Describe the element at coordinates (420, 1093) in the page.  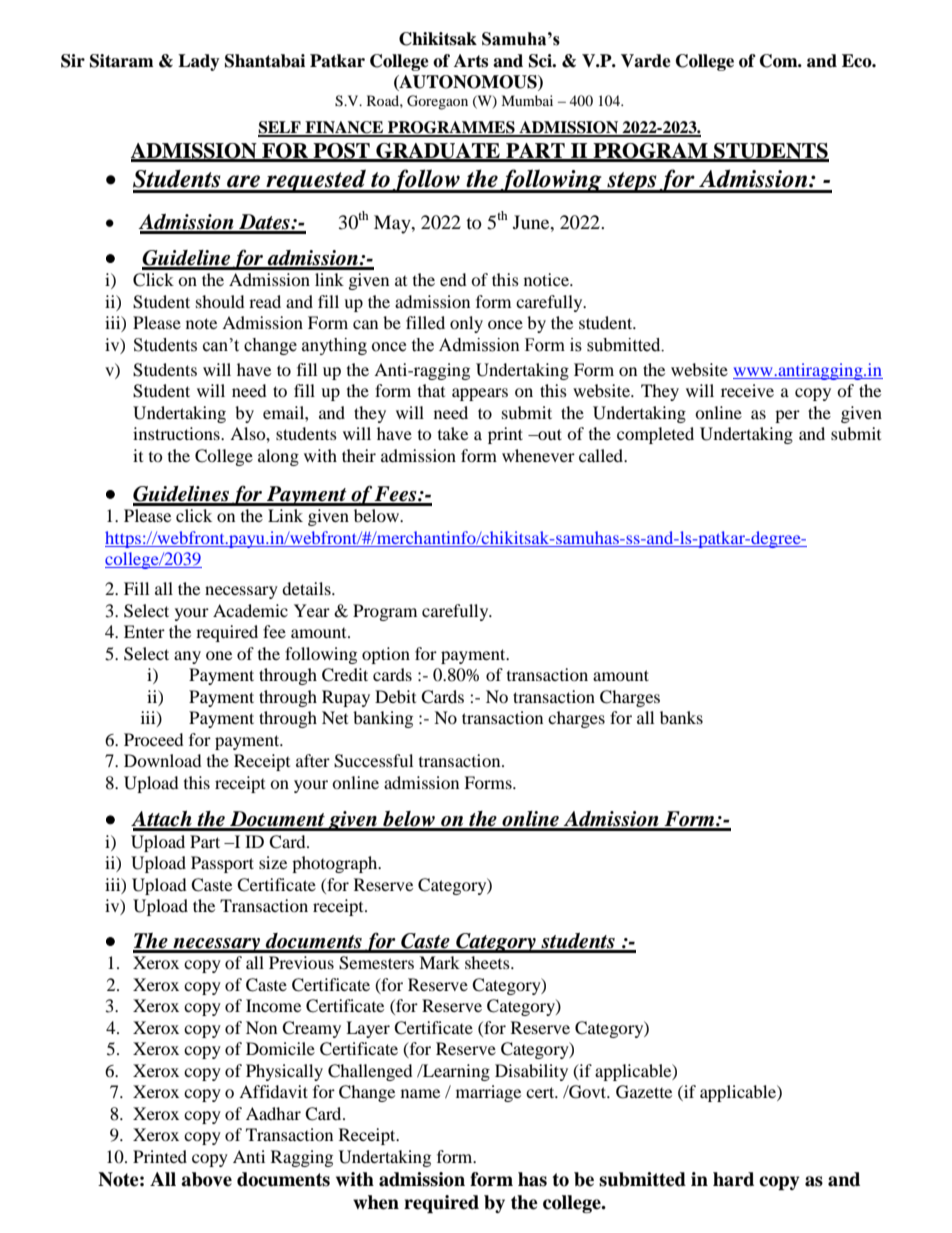
I see `name` at that location.
